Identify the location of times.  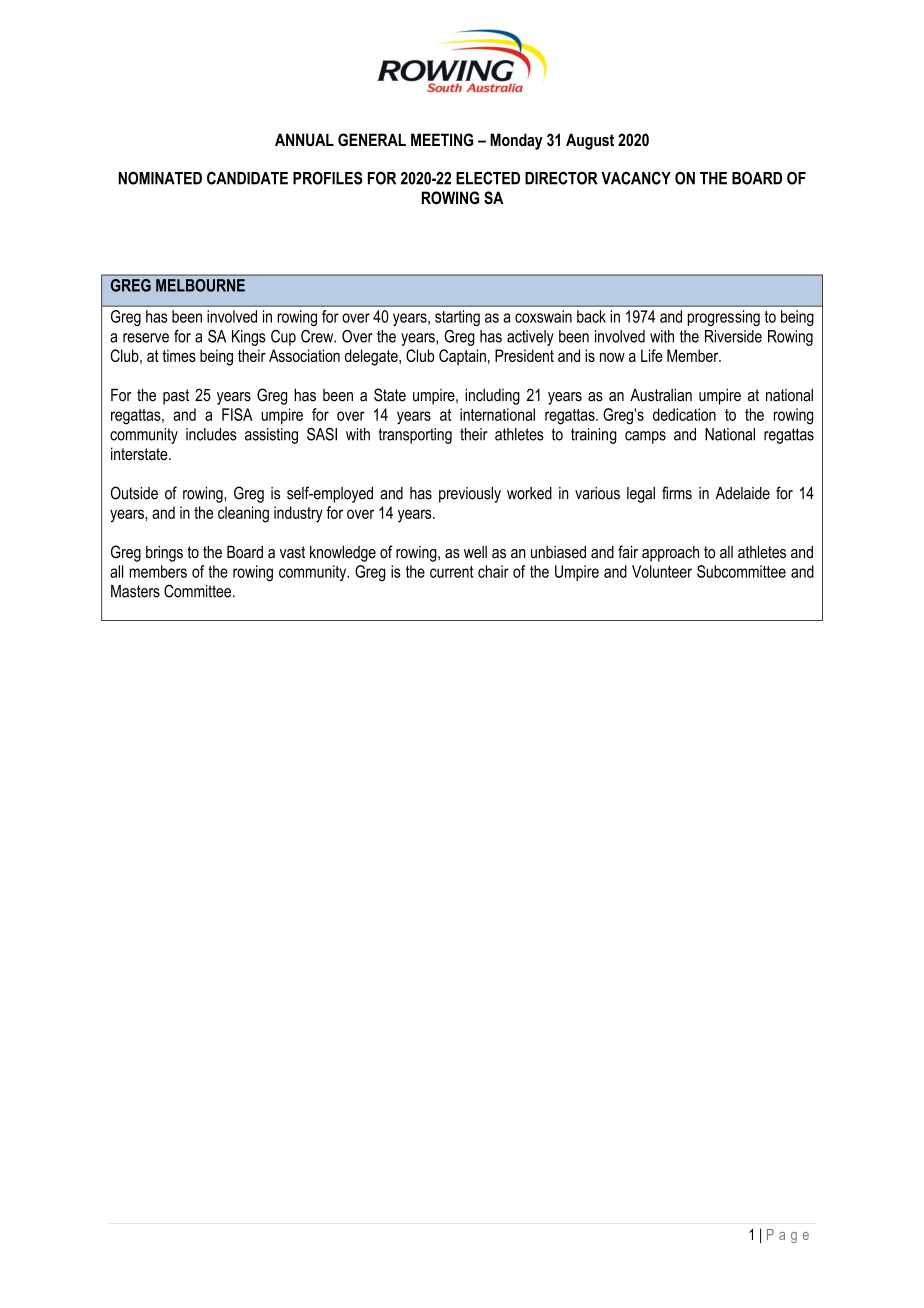
(179, 355).
